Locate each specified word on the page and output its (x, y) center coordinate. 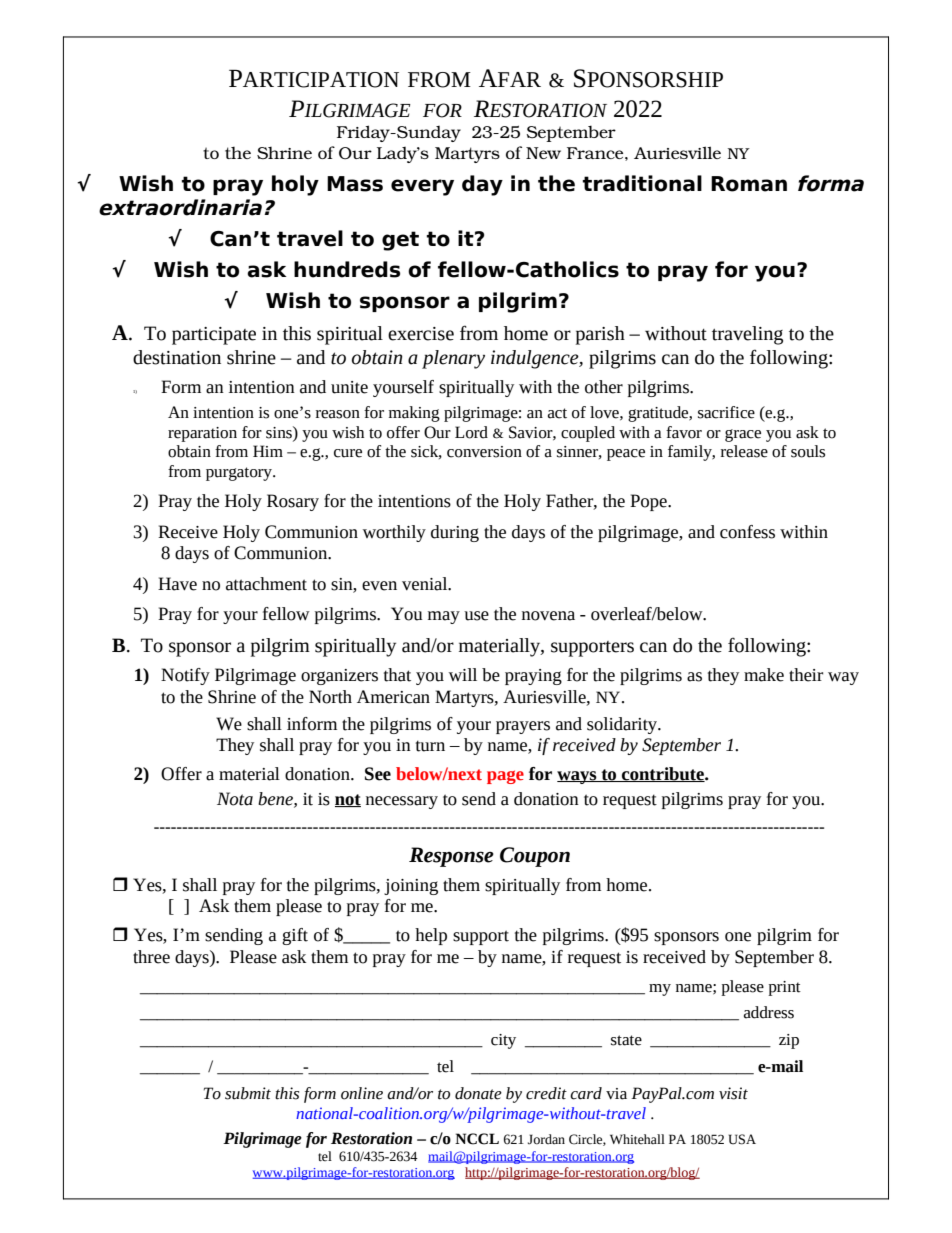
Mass (355, 184)
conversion (484, 452)
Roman (749, 184)
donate (478, 1093)
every (422, 187)
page (505, 777)
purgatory (240, 474)
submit (248, 1093)
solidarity (623, 725)
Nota (235, 799)
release (744, 451)
